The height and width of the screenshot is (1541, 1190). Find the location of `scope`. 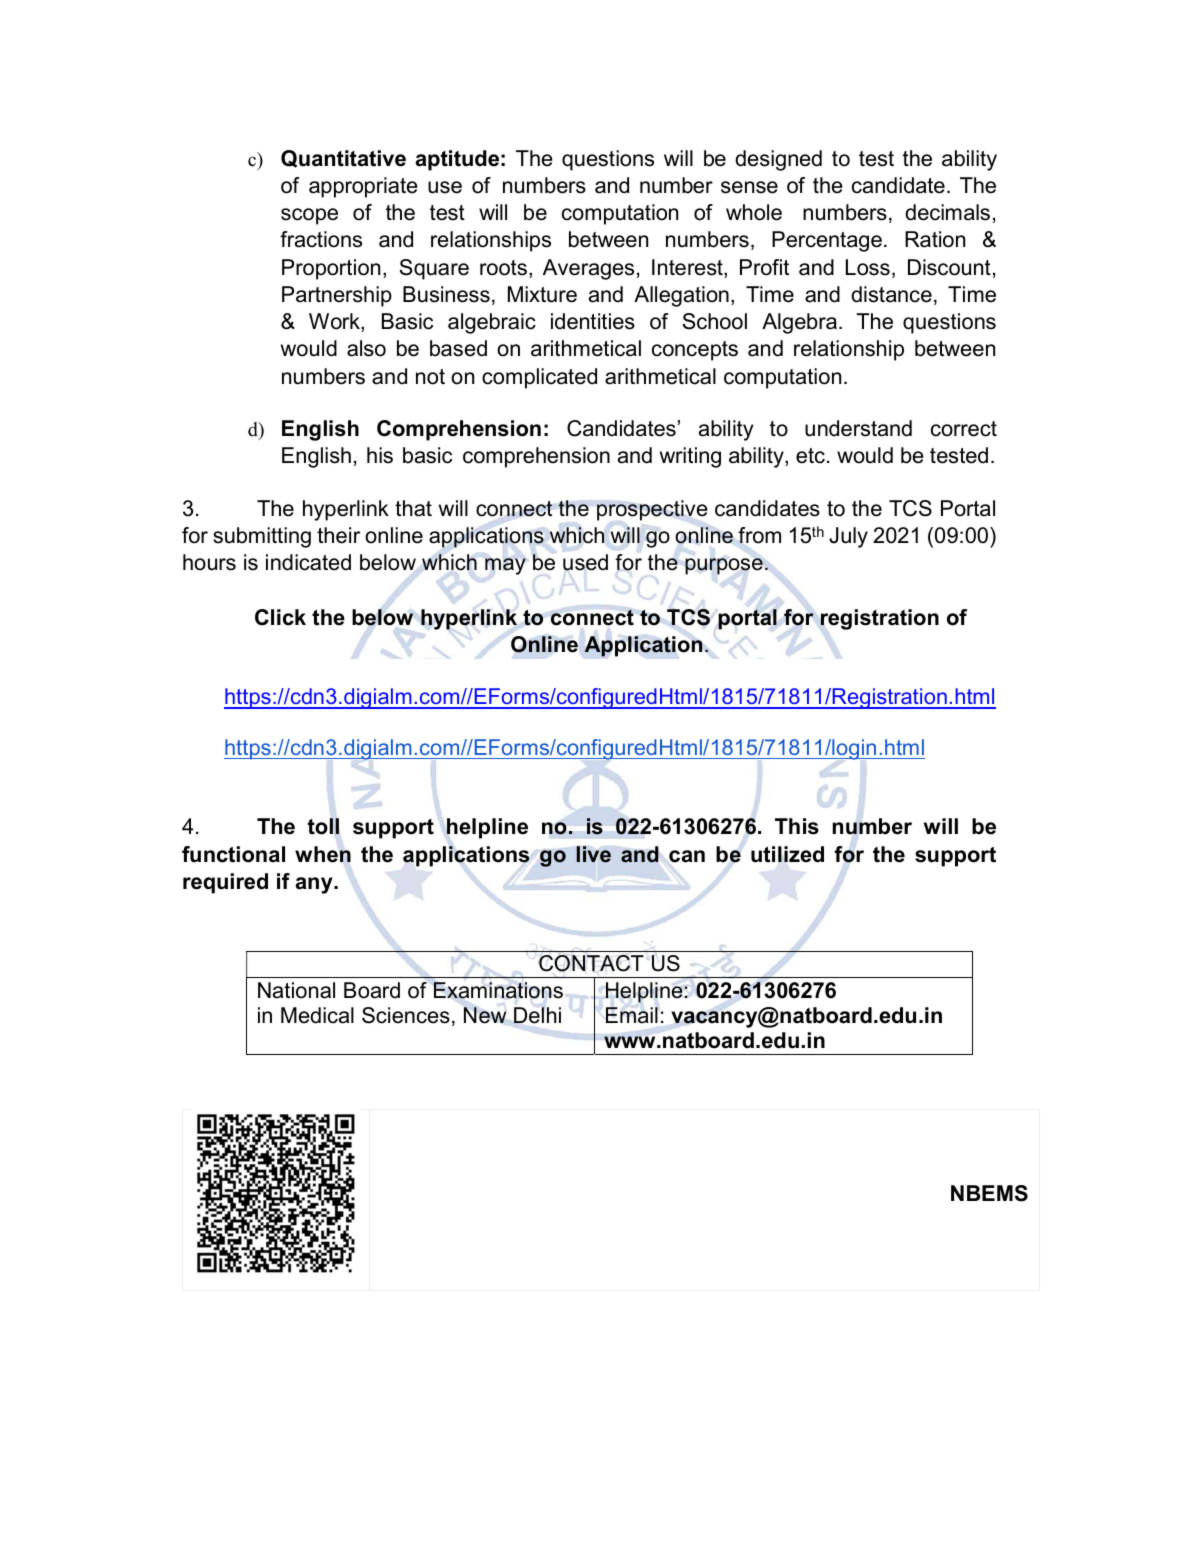

scope is located at coordinates (309, 216).
